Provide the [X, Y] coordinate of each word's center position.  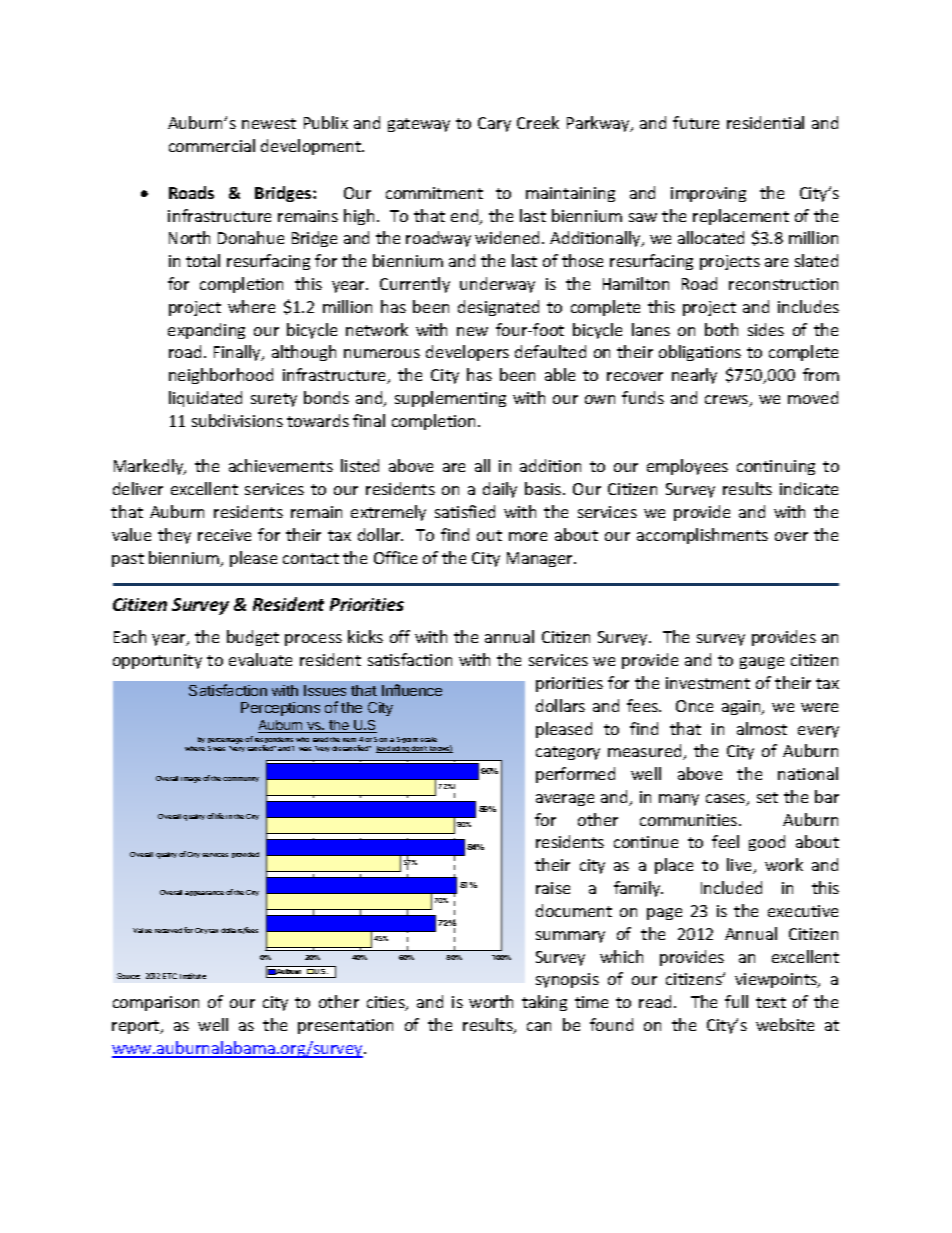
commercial [212, 145]
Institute [193, 976]
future [696, 122]
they [174, 536]
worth [491, 1001]
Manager [541, 559]
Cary [494, 124]
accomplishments [702, 536]
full [736, 1001]
